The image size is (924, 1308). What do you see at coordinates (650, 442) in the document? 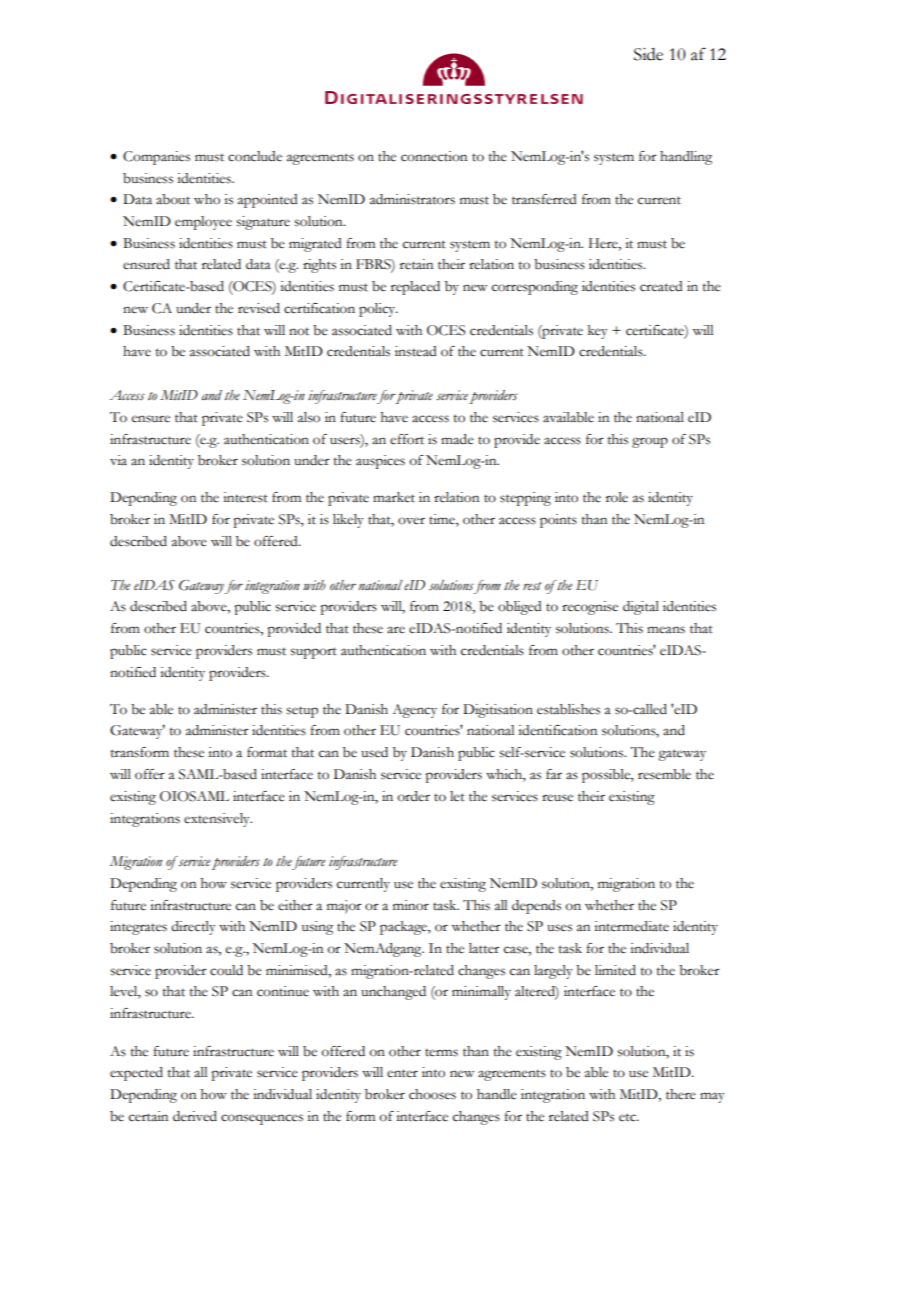
I see `group` at bounding box center [650, 442].
